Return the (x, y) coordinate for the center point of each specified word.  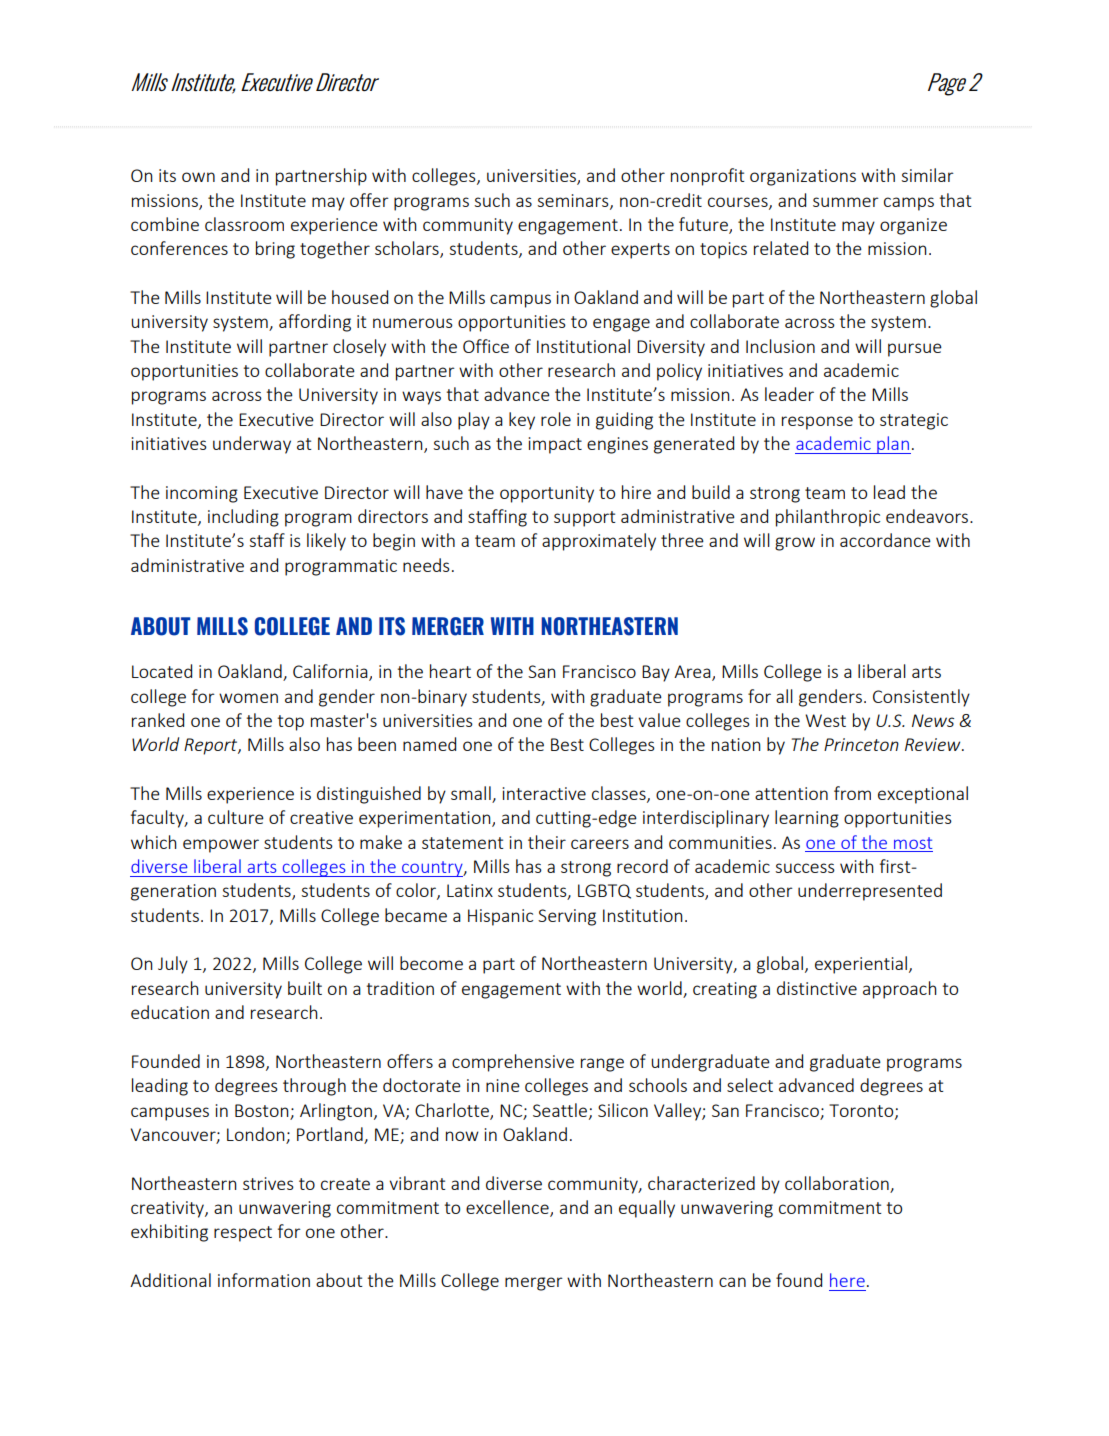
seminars (574, 201)
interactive (544, 793)
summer (846, 202)
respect (243, 1234)
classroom (244, 224)
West (825, 720)
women (248, 698)
